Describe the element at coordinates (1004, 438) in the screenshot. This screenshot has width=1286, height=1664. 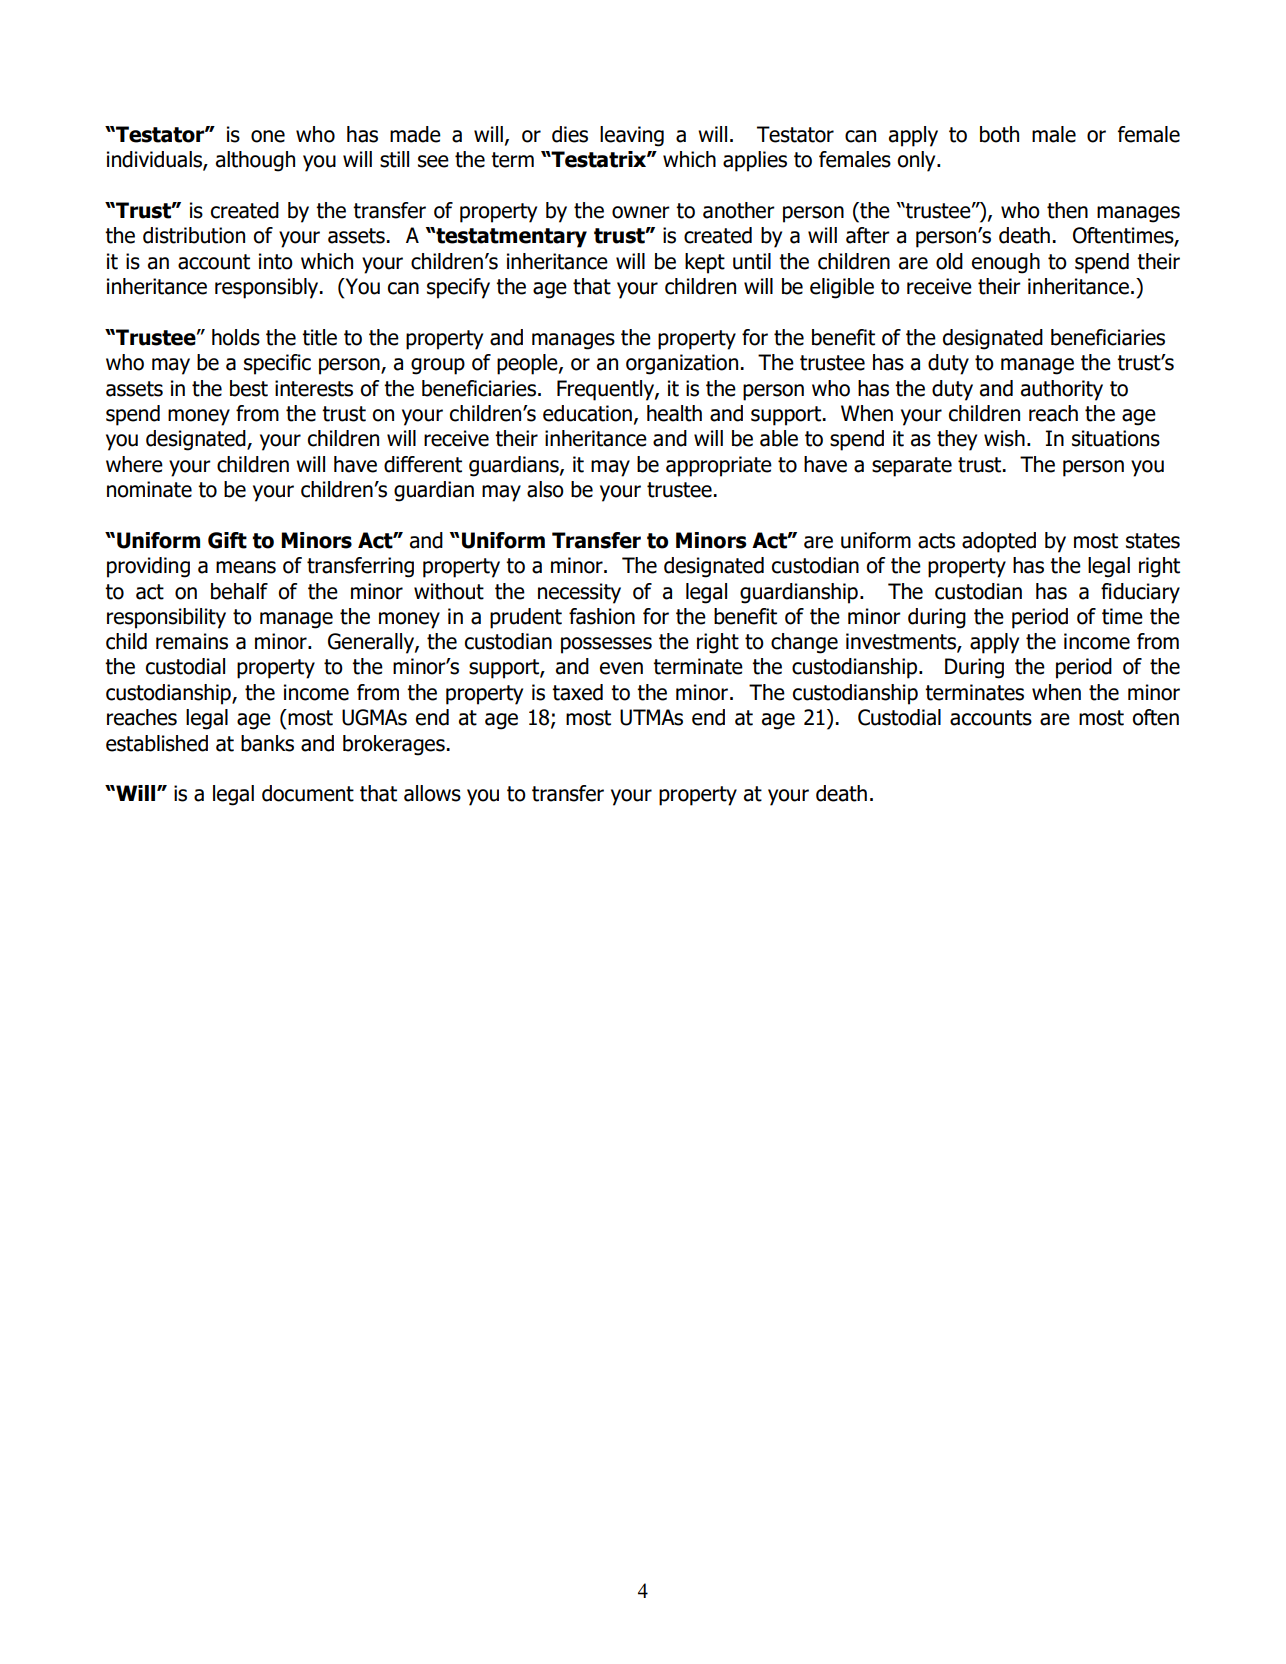
I see `wish` at that location.
